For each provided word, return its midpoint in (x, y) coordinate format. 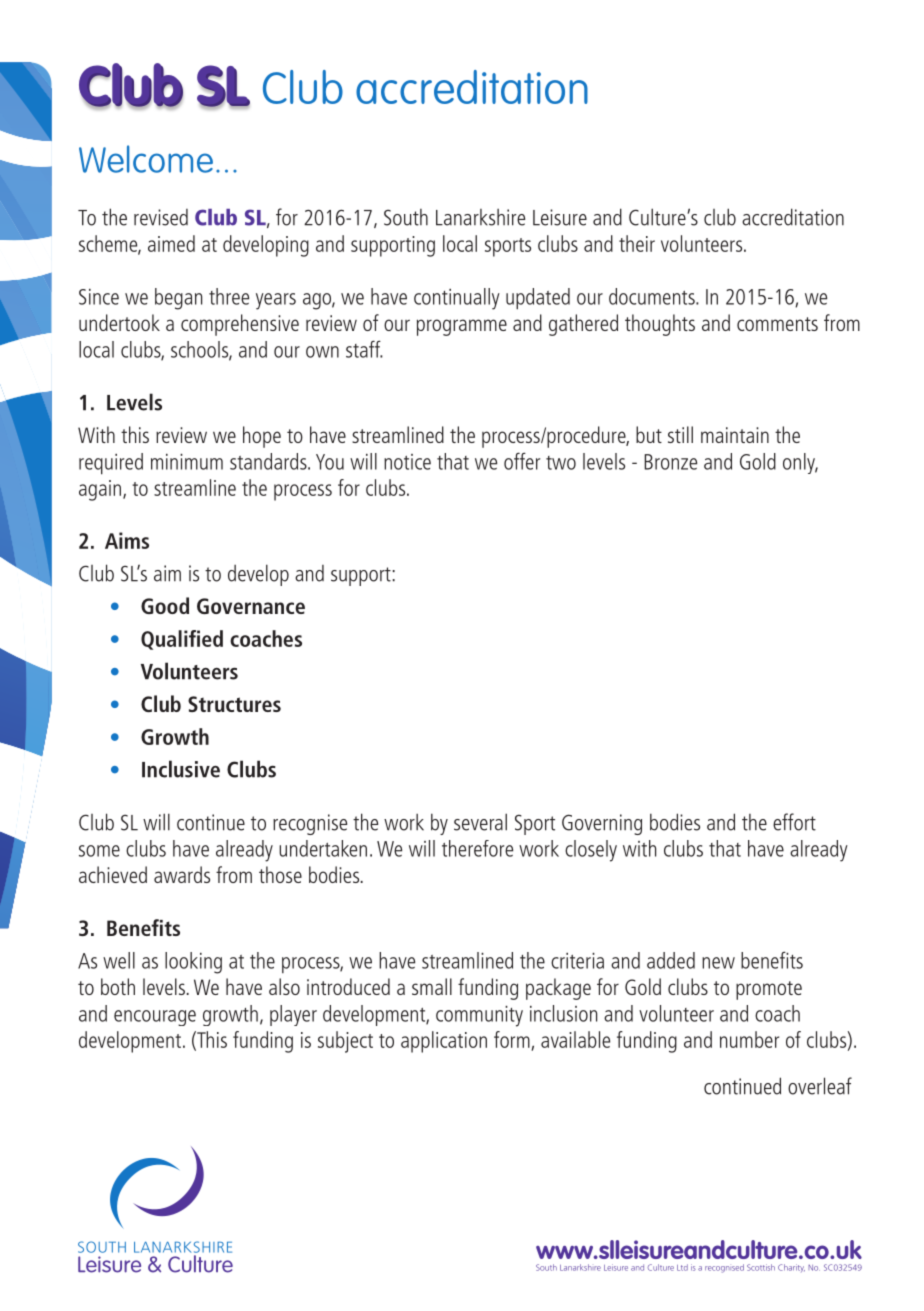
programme (462, 327)
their (637, 243)
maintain (735, 435)
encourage (155, 1018)
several (480, 822)
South (406, 217)
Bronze (670, 462)
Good (165, 605)
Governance (251, 606)
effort (794, 822)
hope (262, 437)
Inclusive (181, 769)
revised (161, 217)
